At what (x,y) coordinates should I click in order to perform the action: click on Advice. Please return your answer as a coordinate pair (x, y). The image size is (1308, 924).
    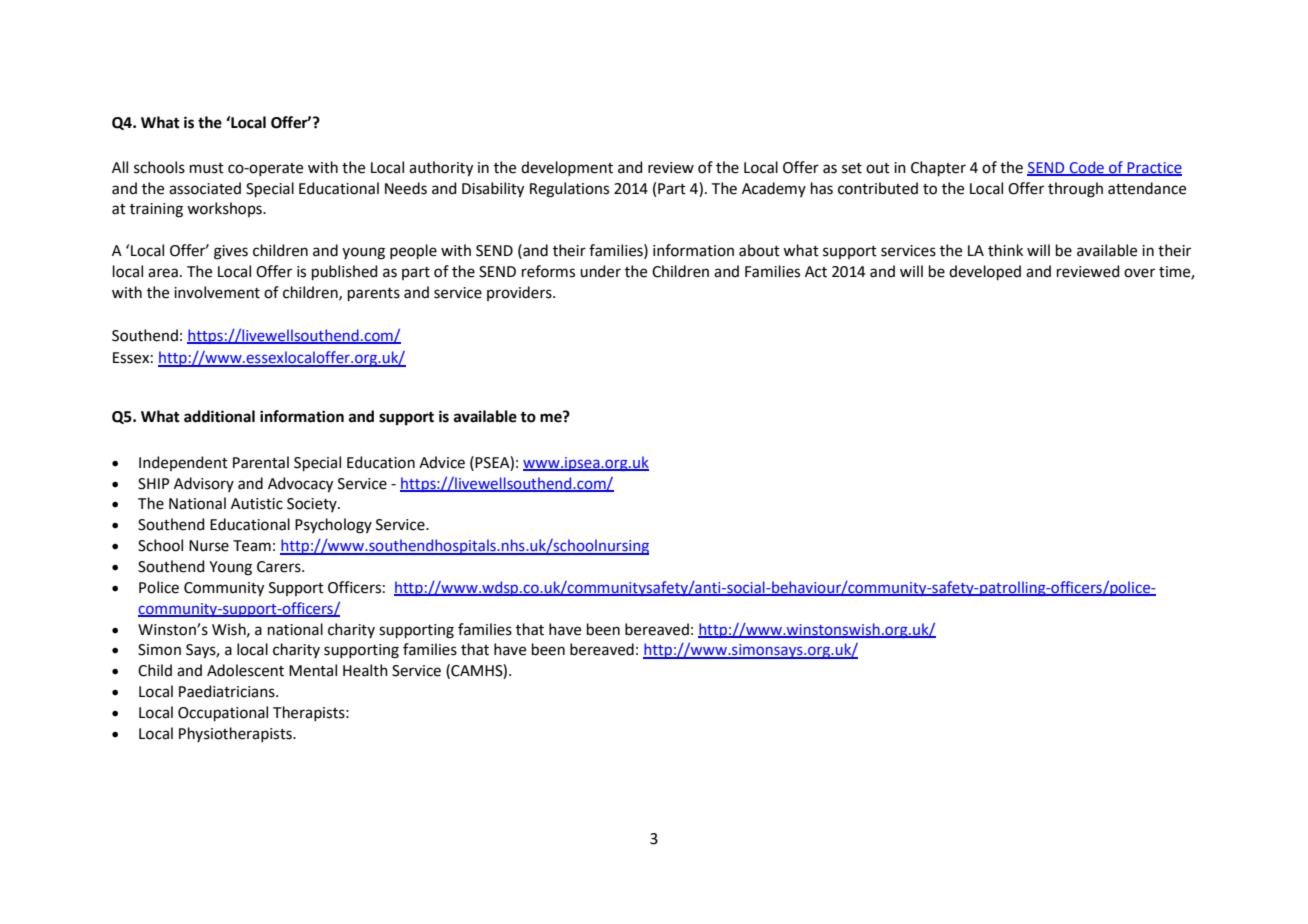
    Looking at the image, I should click on (442, 462).
